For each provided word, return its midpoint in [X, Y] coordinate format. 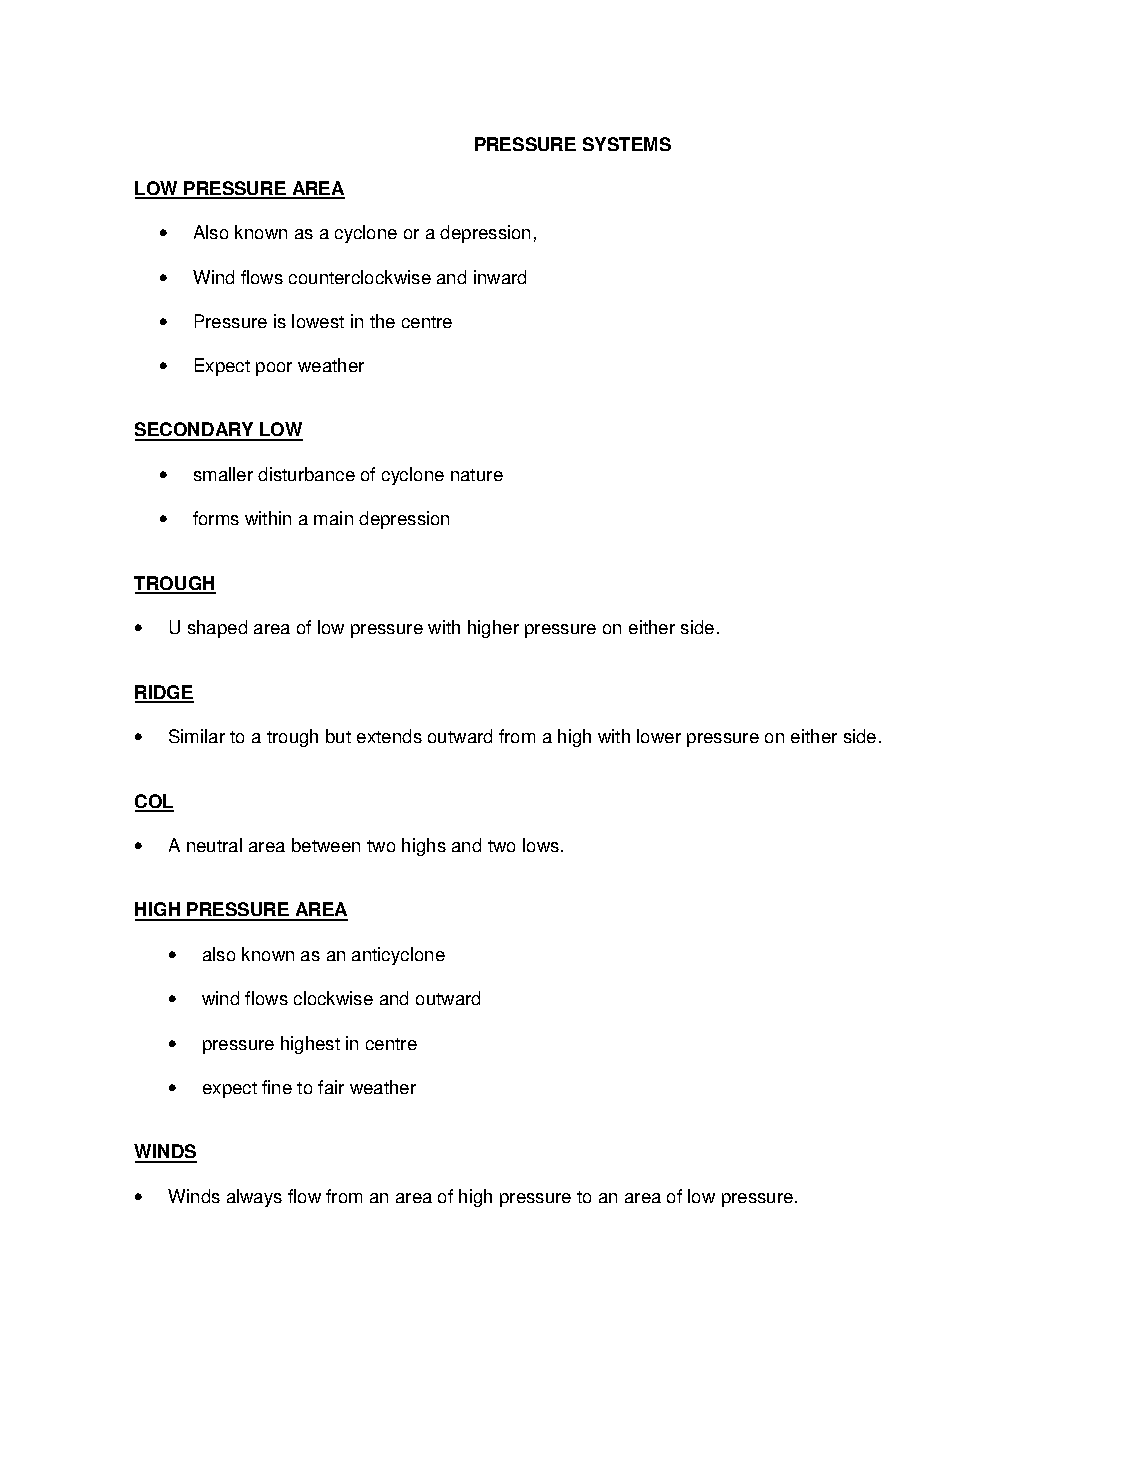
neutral [214, 845]
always [254, 1198]
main [333, 518]
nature [477, 475]
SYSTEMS [627, 144]
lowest [318, 321]
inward [500, 277]
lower [659, 736]
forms [216, 518]
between [326, 845]
